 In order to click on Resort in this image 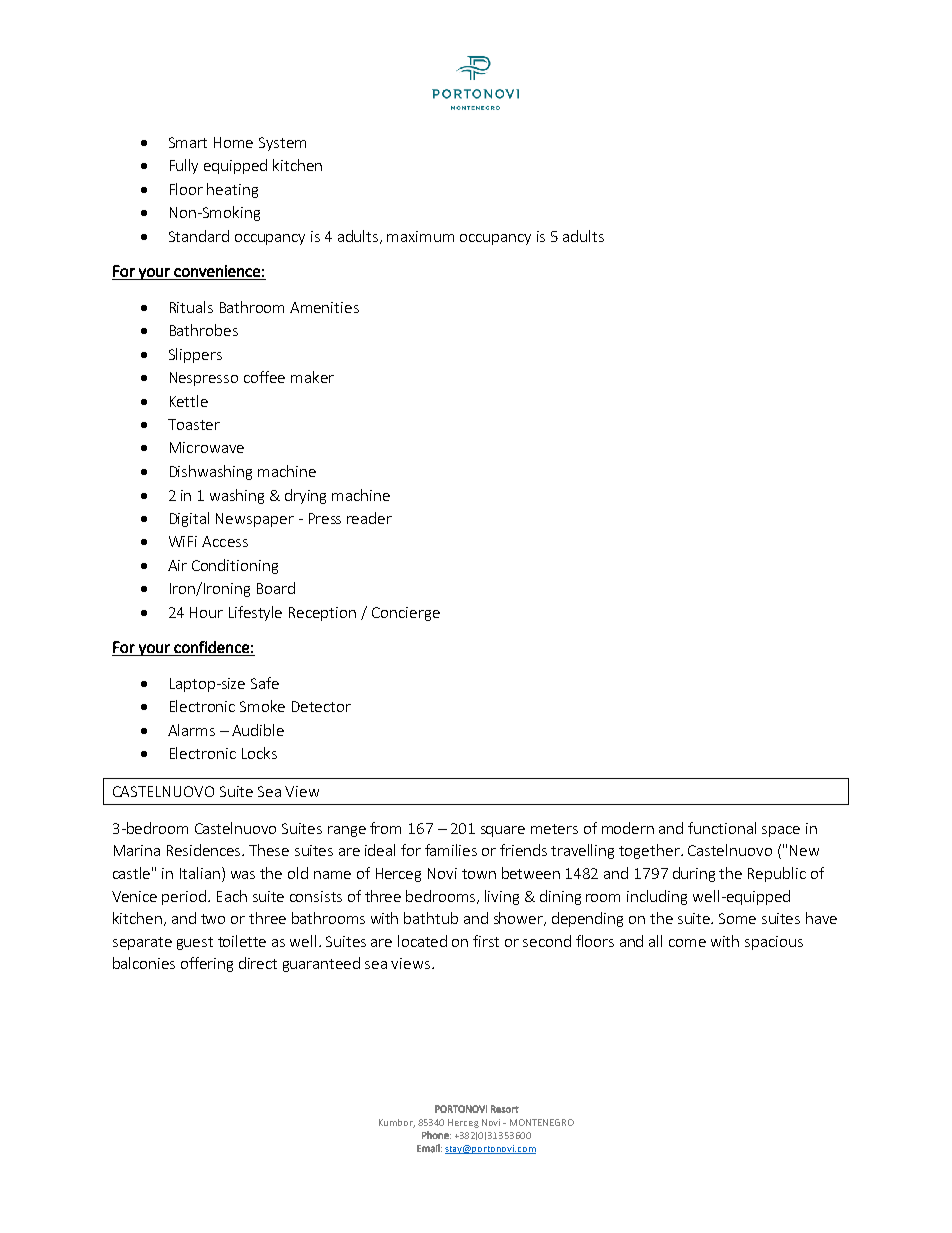, I will do `click(505, 1109)`.
